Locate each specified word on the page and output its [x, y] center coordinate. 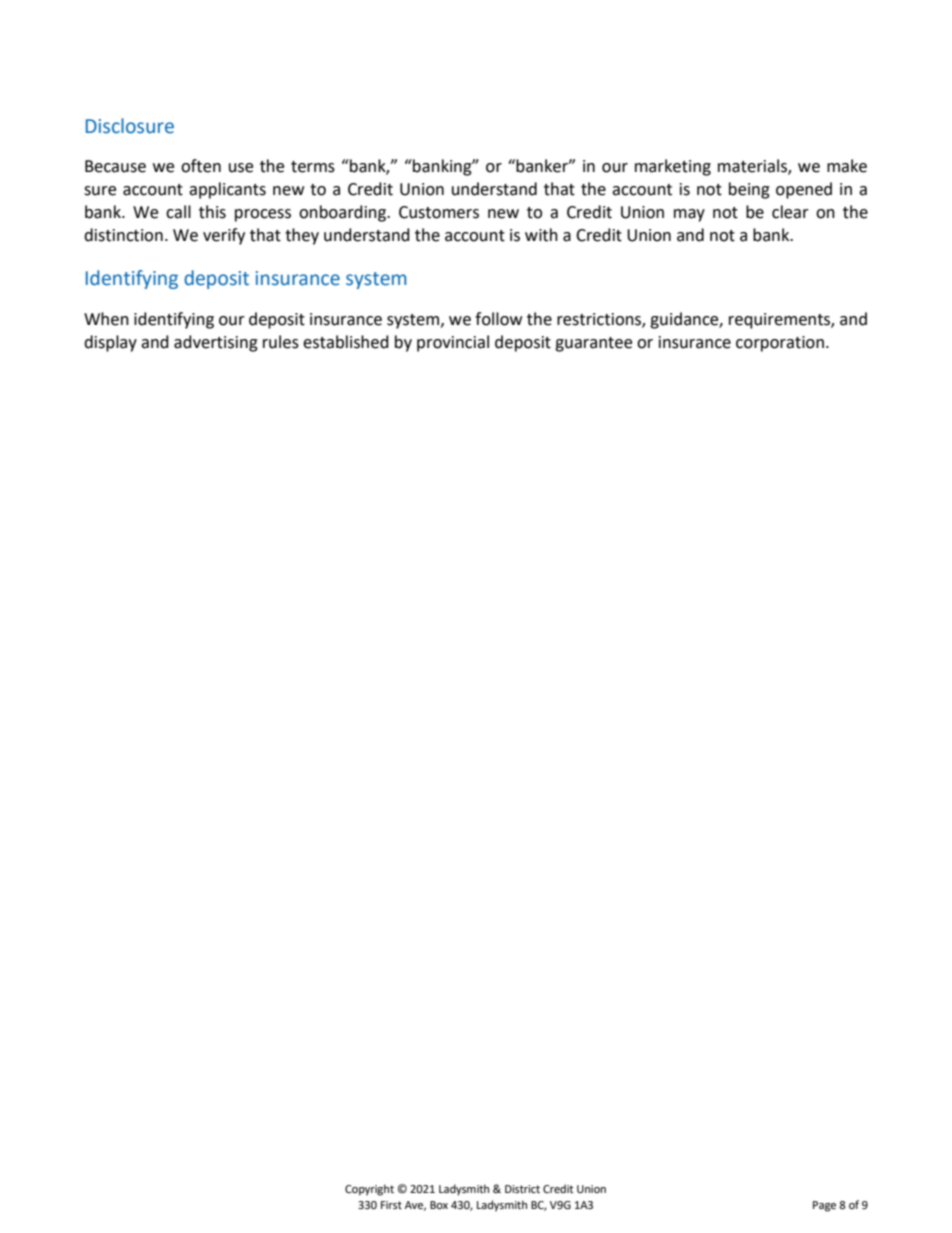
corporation [780, 344]
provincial [453, 343]
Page [824, 1206]
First [391, 1205]
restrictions [600, 320]
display [110, 343]
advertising [216, 343]
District [522, 1189]
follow [498, 319]
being [749, 190]
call [178, 212]
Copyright [369, 1190]
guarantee [593, 344]
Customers [439, 212]
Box [439, 1205]
